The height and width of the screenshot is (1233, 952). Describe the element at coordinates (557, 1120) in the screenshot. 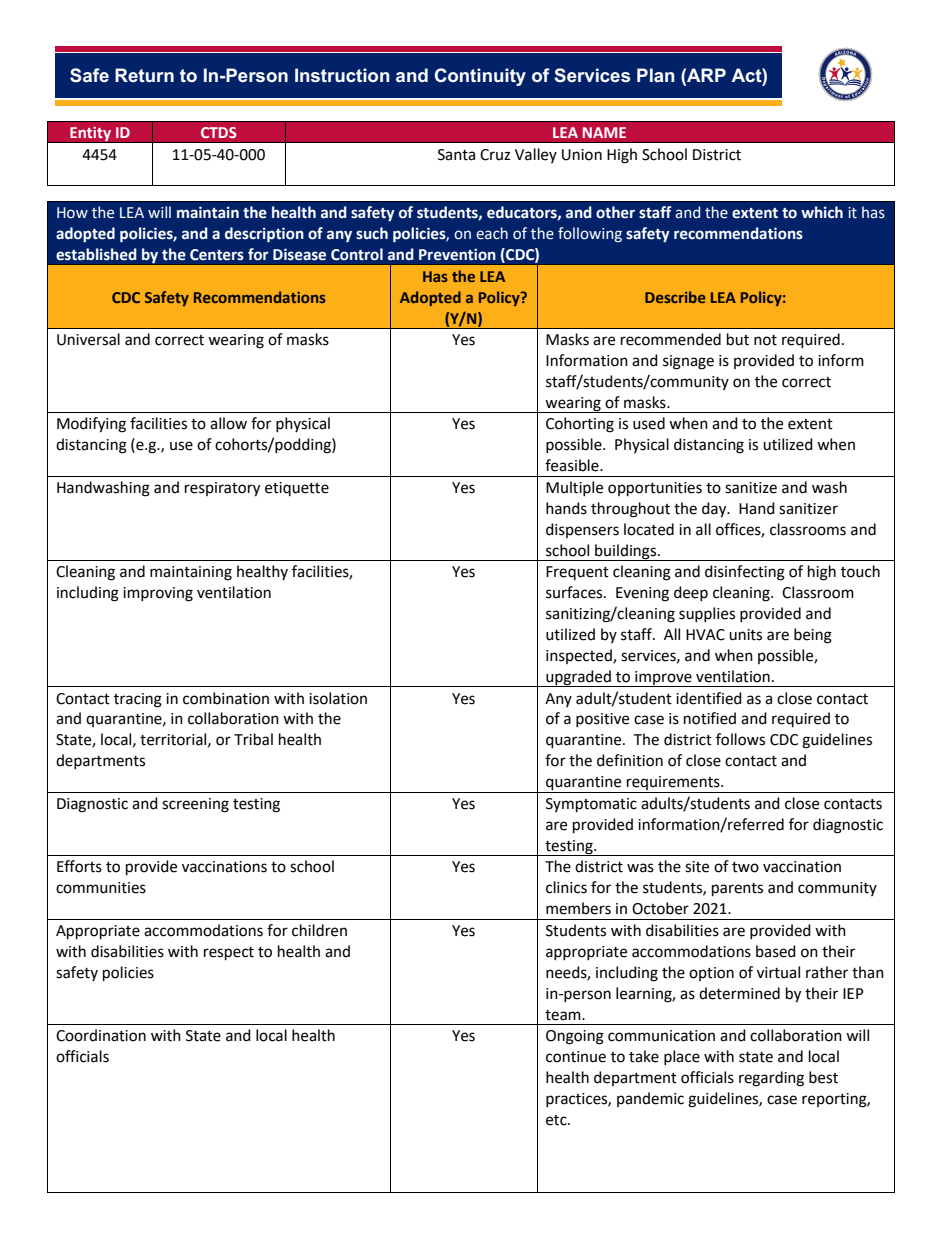

I see `etc` at that location.
